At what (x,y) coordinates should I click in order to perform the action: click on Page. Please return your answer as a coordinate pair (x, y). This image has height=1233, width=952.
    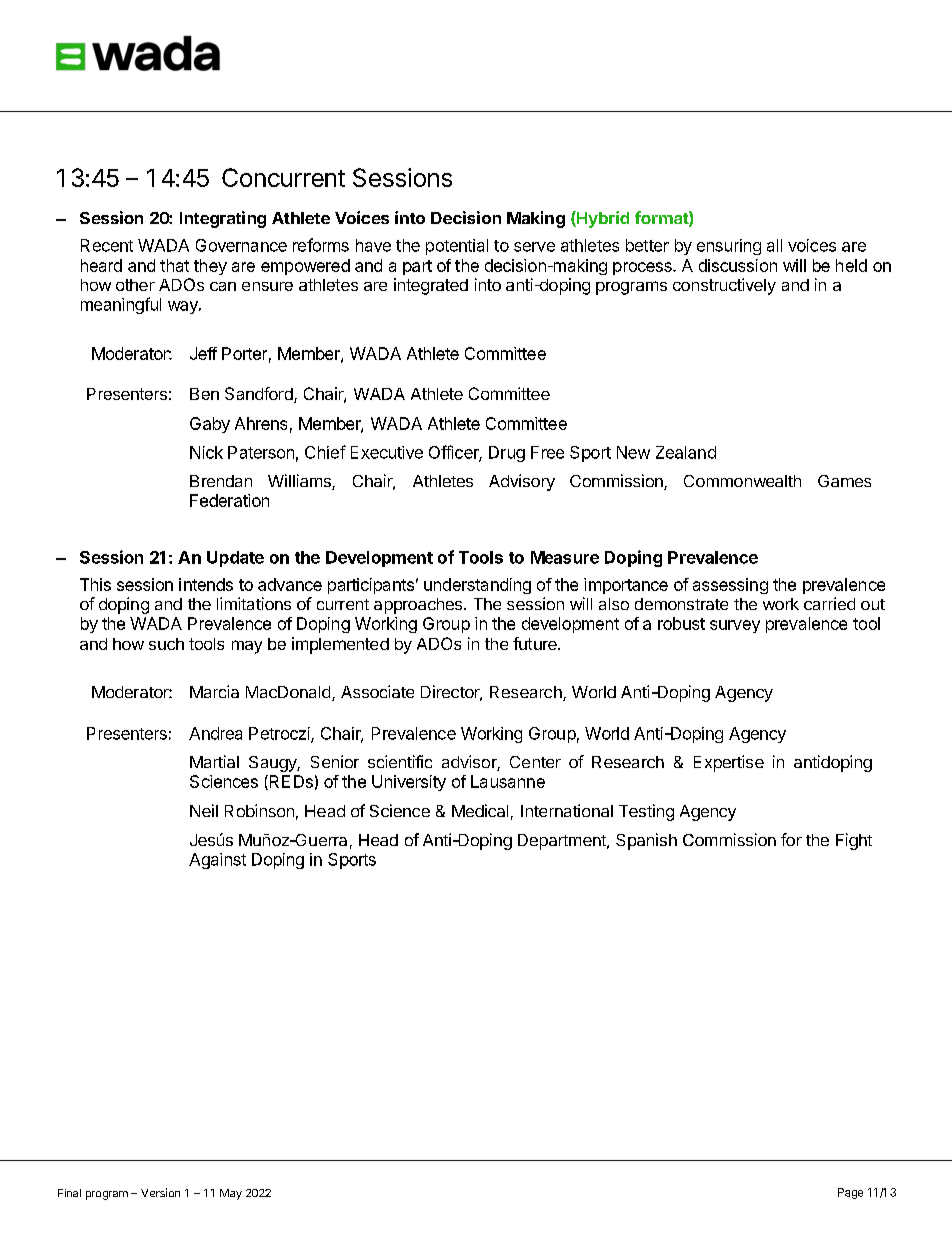
    Looking at the image, I should click on (850, 1193).
